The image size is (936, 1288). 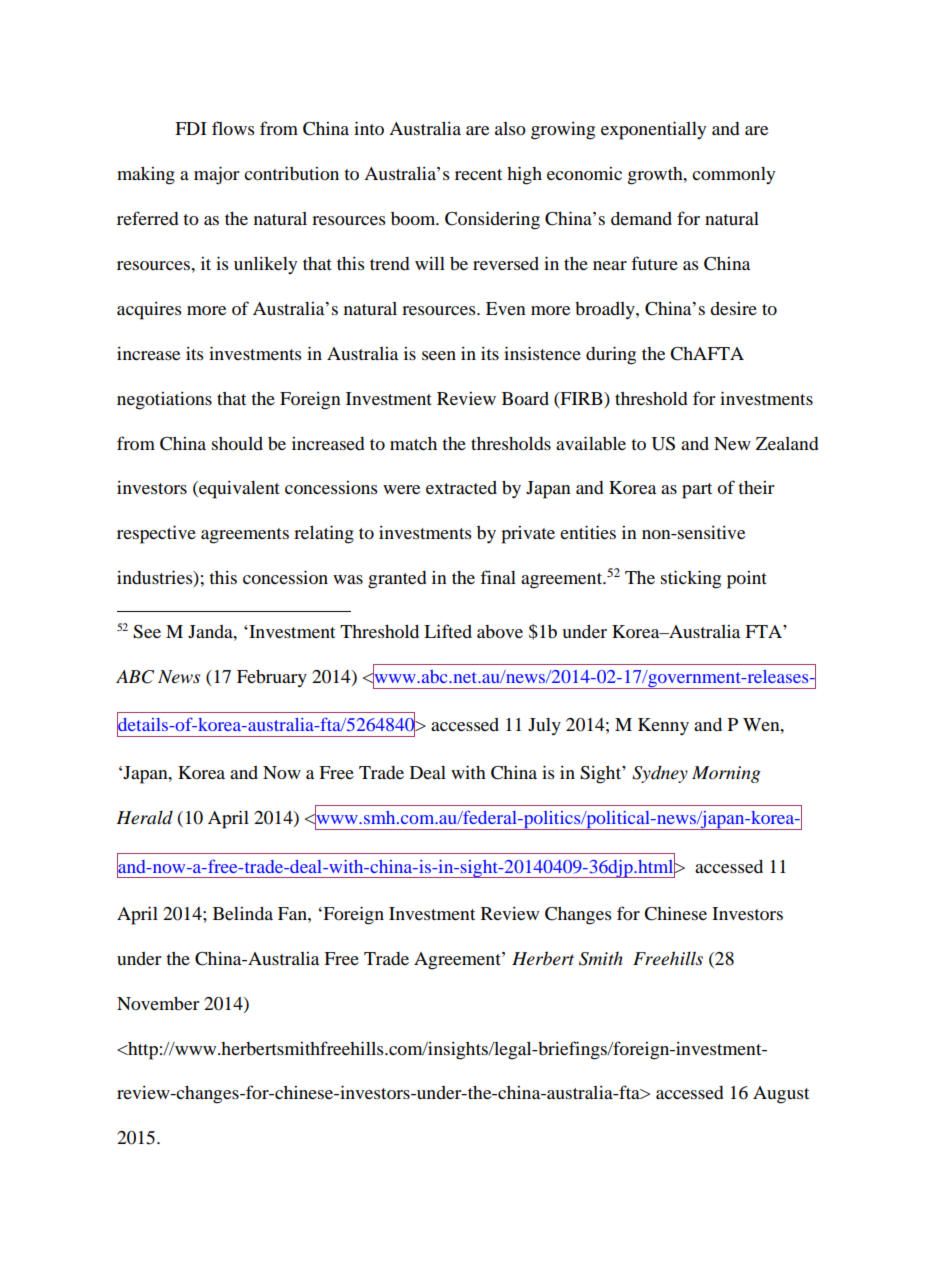 What do you see at coordinates (216, 175) in the screenshot?
I see `major` at bounding box center [216, 175].
